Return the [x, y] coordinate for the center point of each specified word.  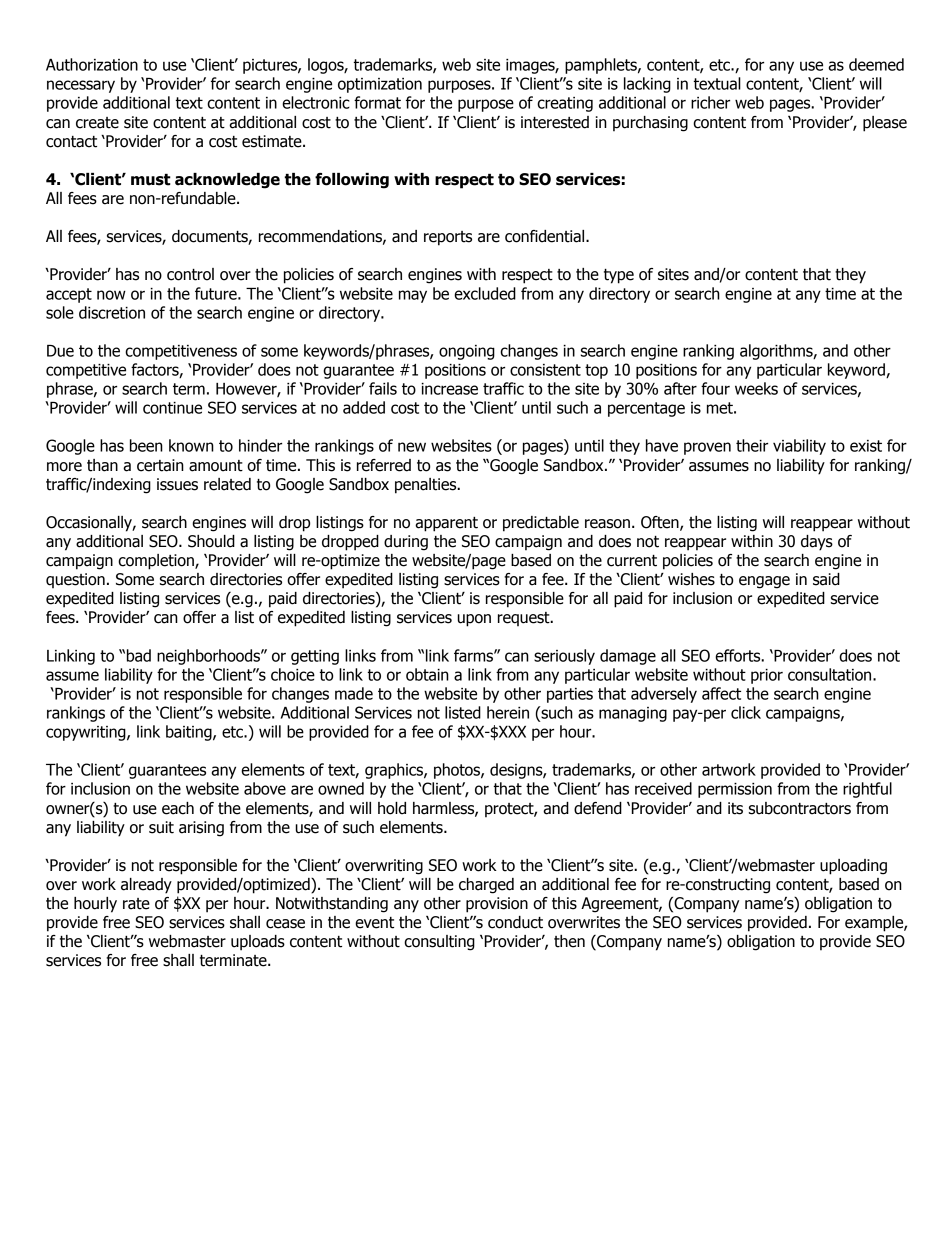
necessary [81, 86]
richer [710, 102]
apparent [446, 524]
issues [177, 484]
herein [508, 712]
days [817, 543]
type [619, 276]
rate [136, 904]
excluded [485, 293]
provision [497, 905]
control [190, 274]
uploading [853, 867]
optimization [380, 85]
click [746, 712]
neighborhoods [209, 657]
